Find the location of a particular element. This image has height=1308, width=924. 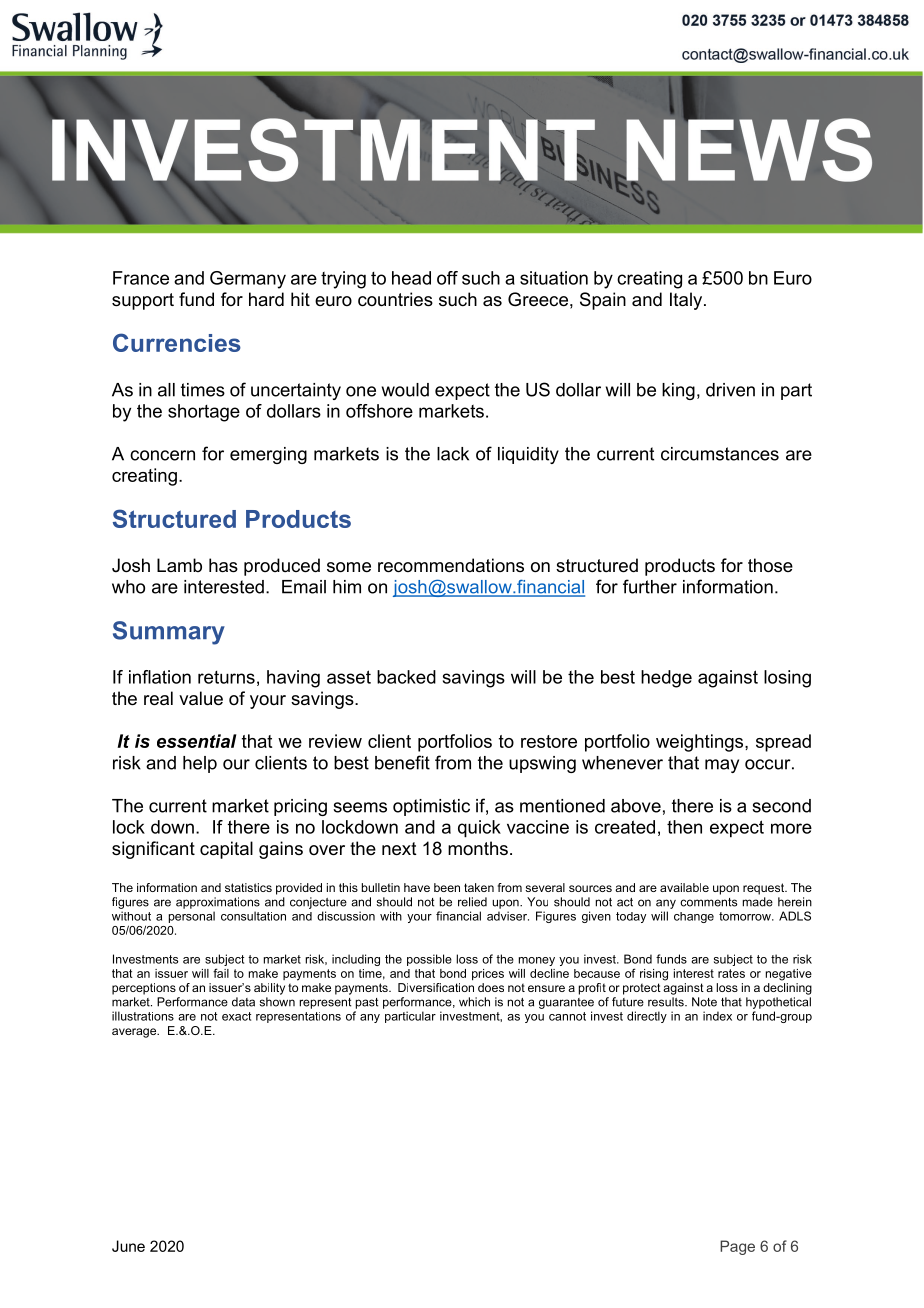

Germany is located at coordinates (248, 280).
